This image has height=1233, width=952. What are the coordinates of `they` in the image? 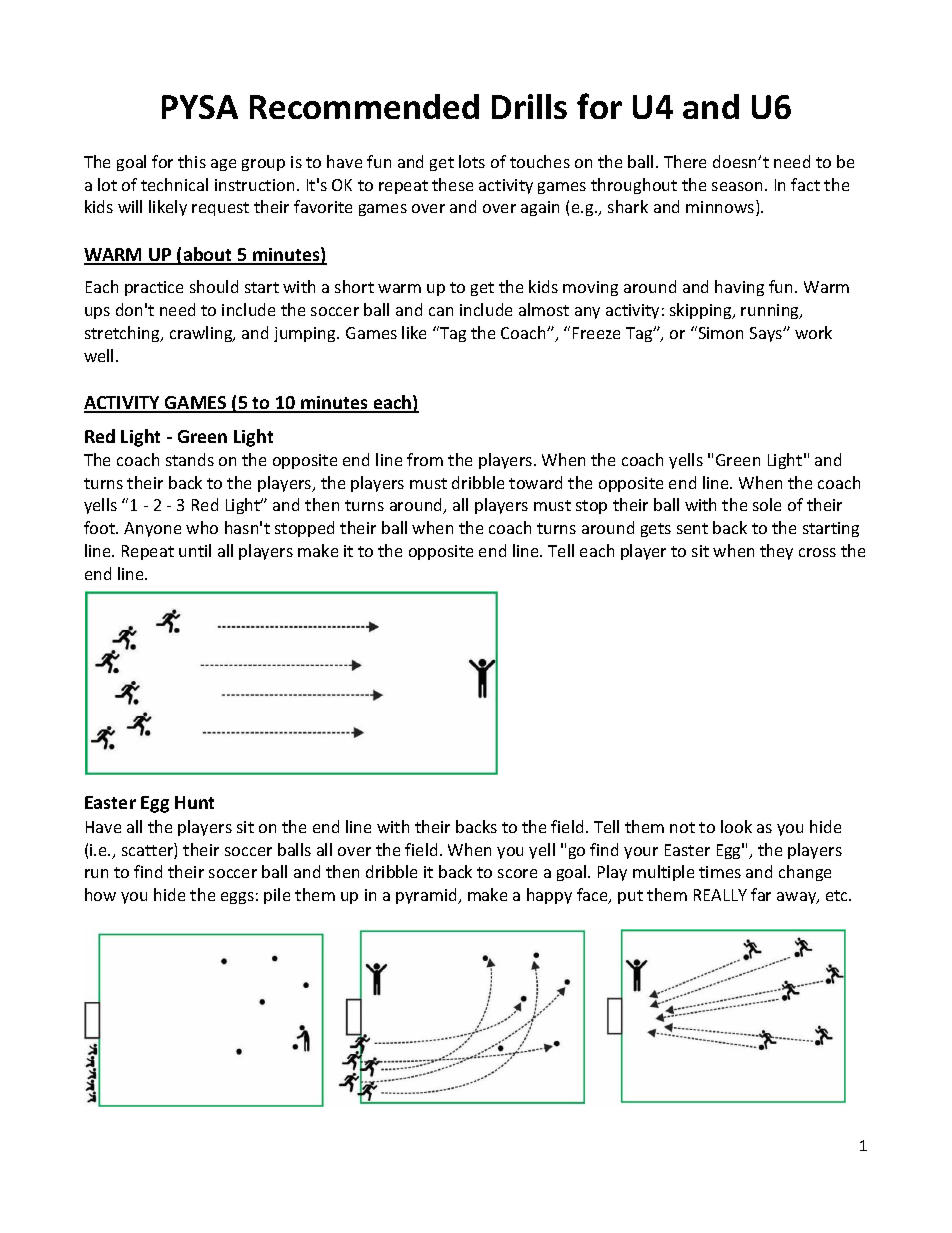 It's located at (776, 552).
